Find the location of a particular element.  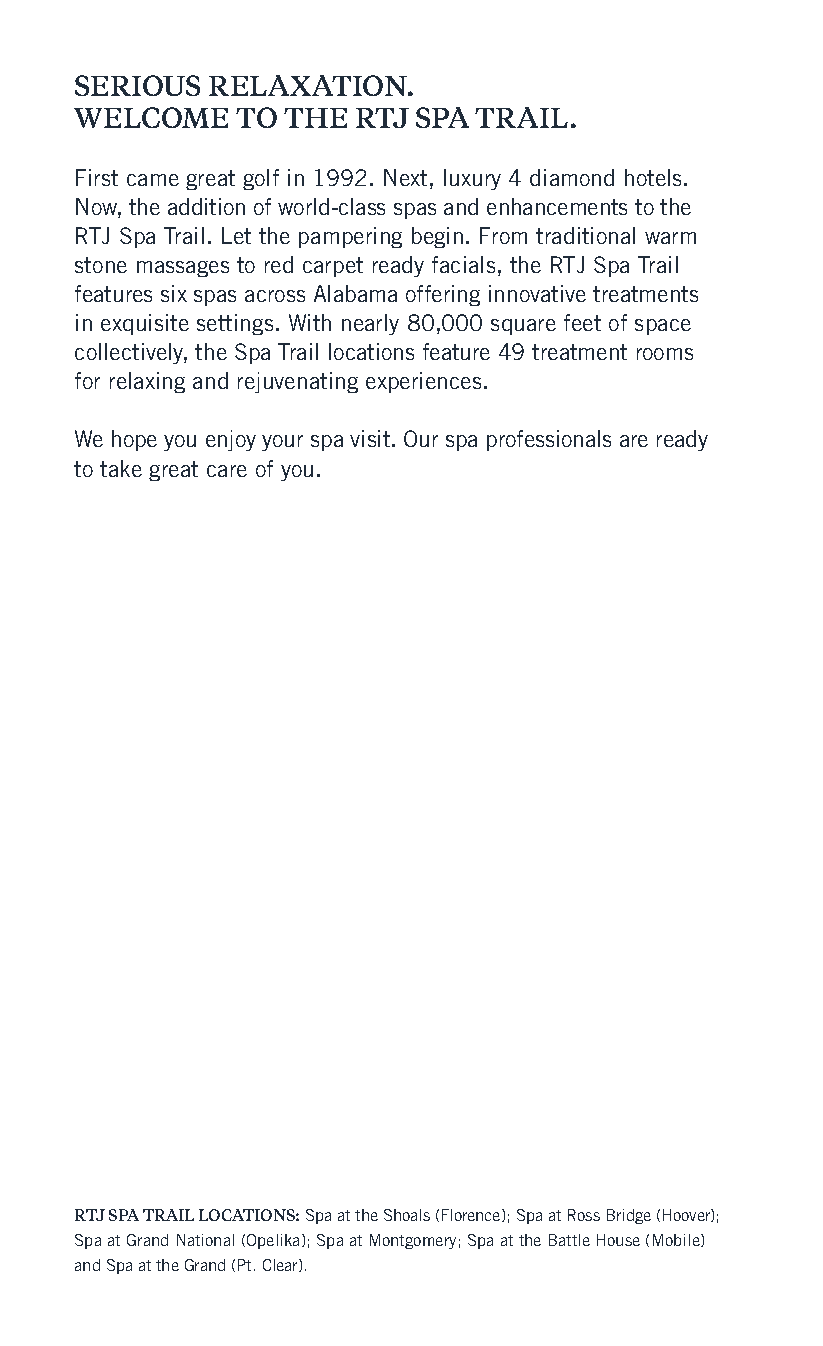

experiences is located at coordinates (423, 382).
